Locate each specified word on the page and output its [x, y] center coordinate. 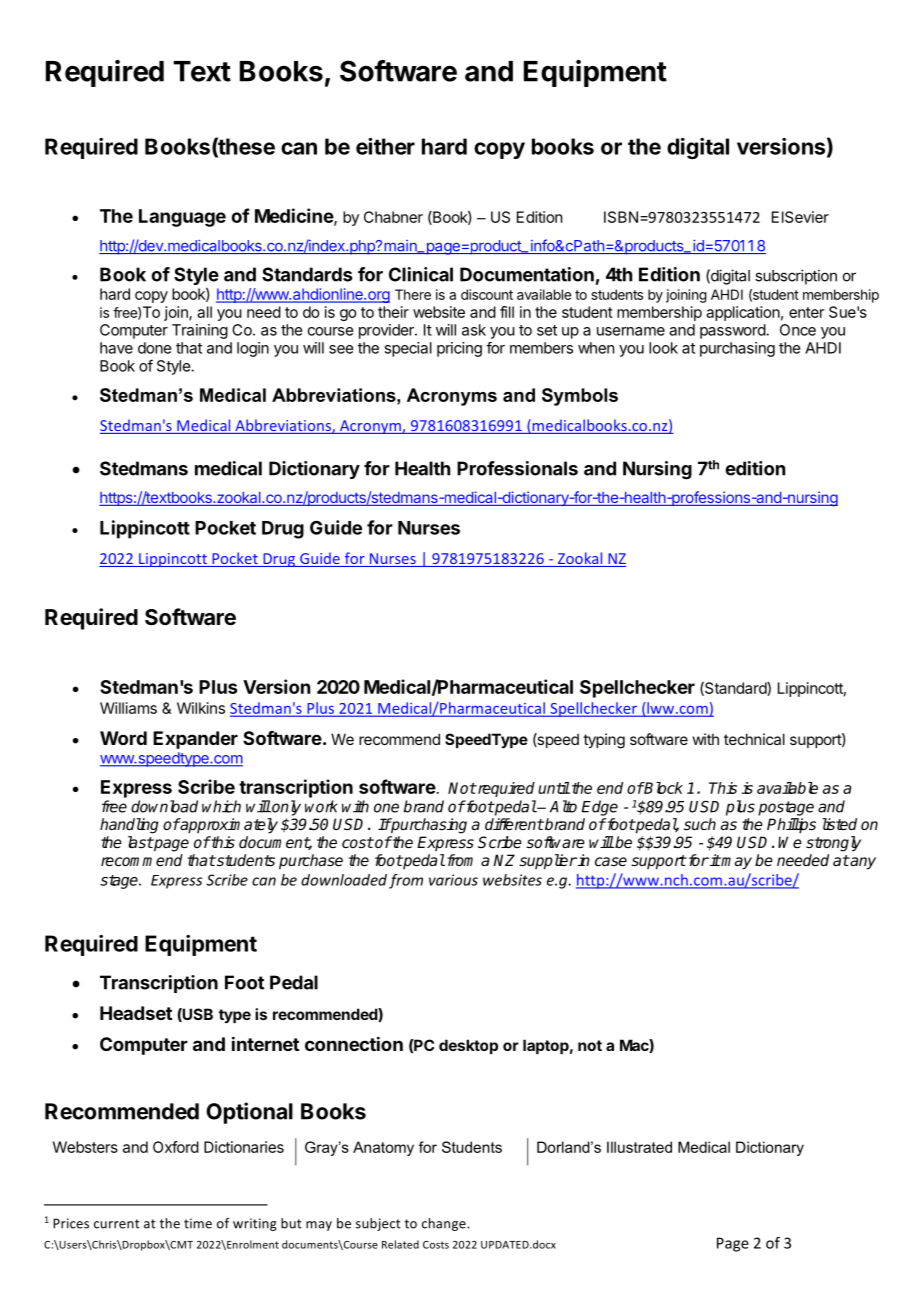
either [385, 146]
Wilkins [201, 708]
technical [754, 739]
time [198, 1223]
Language [182, 218]
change [445, 1224]
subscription [796, 277]
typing [604, 741]
